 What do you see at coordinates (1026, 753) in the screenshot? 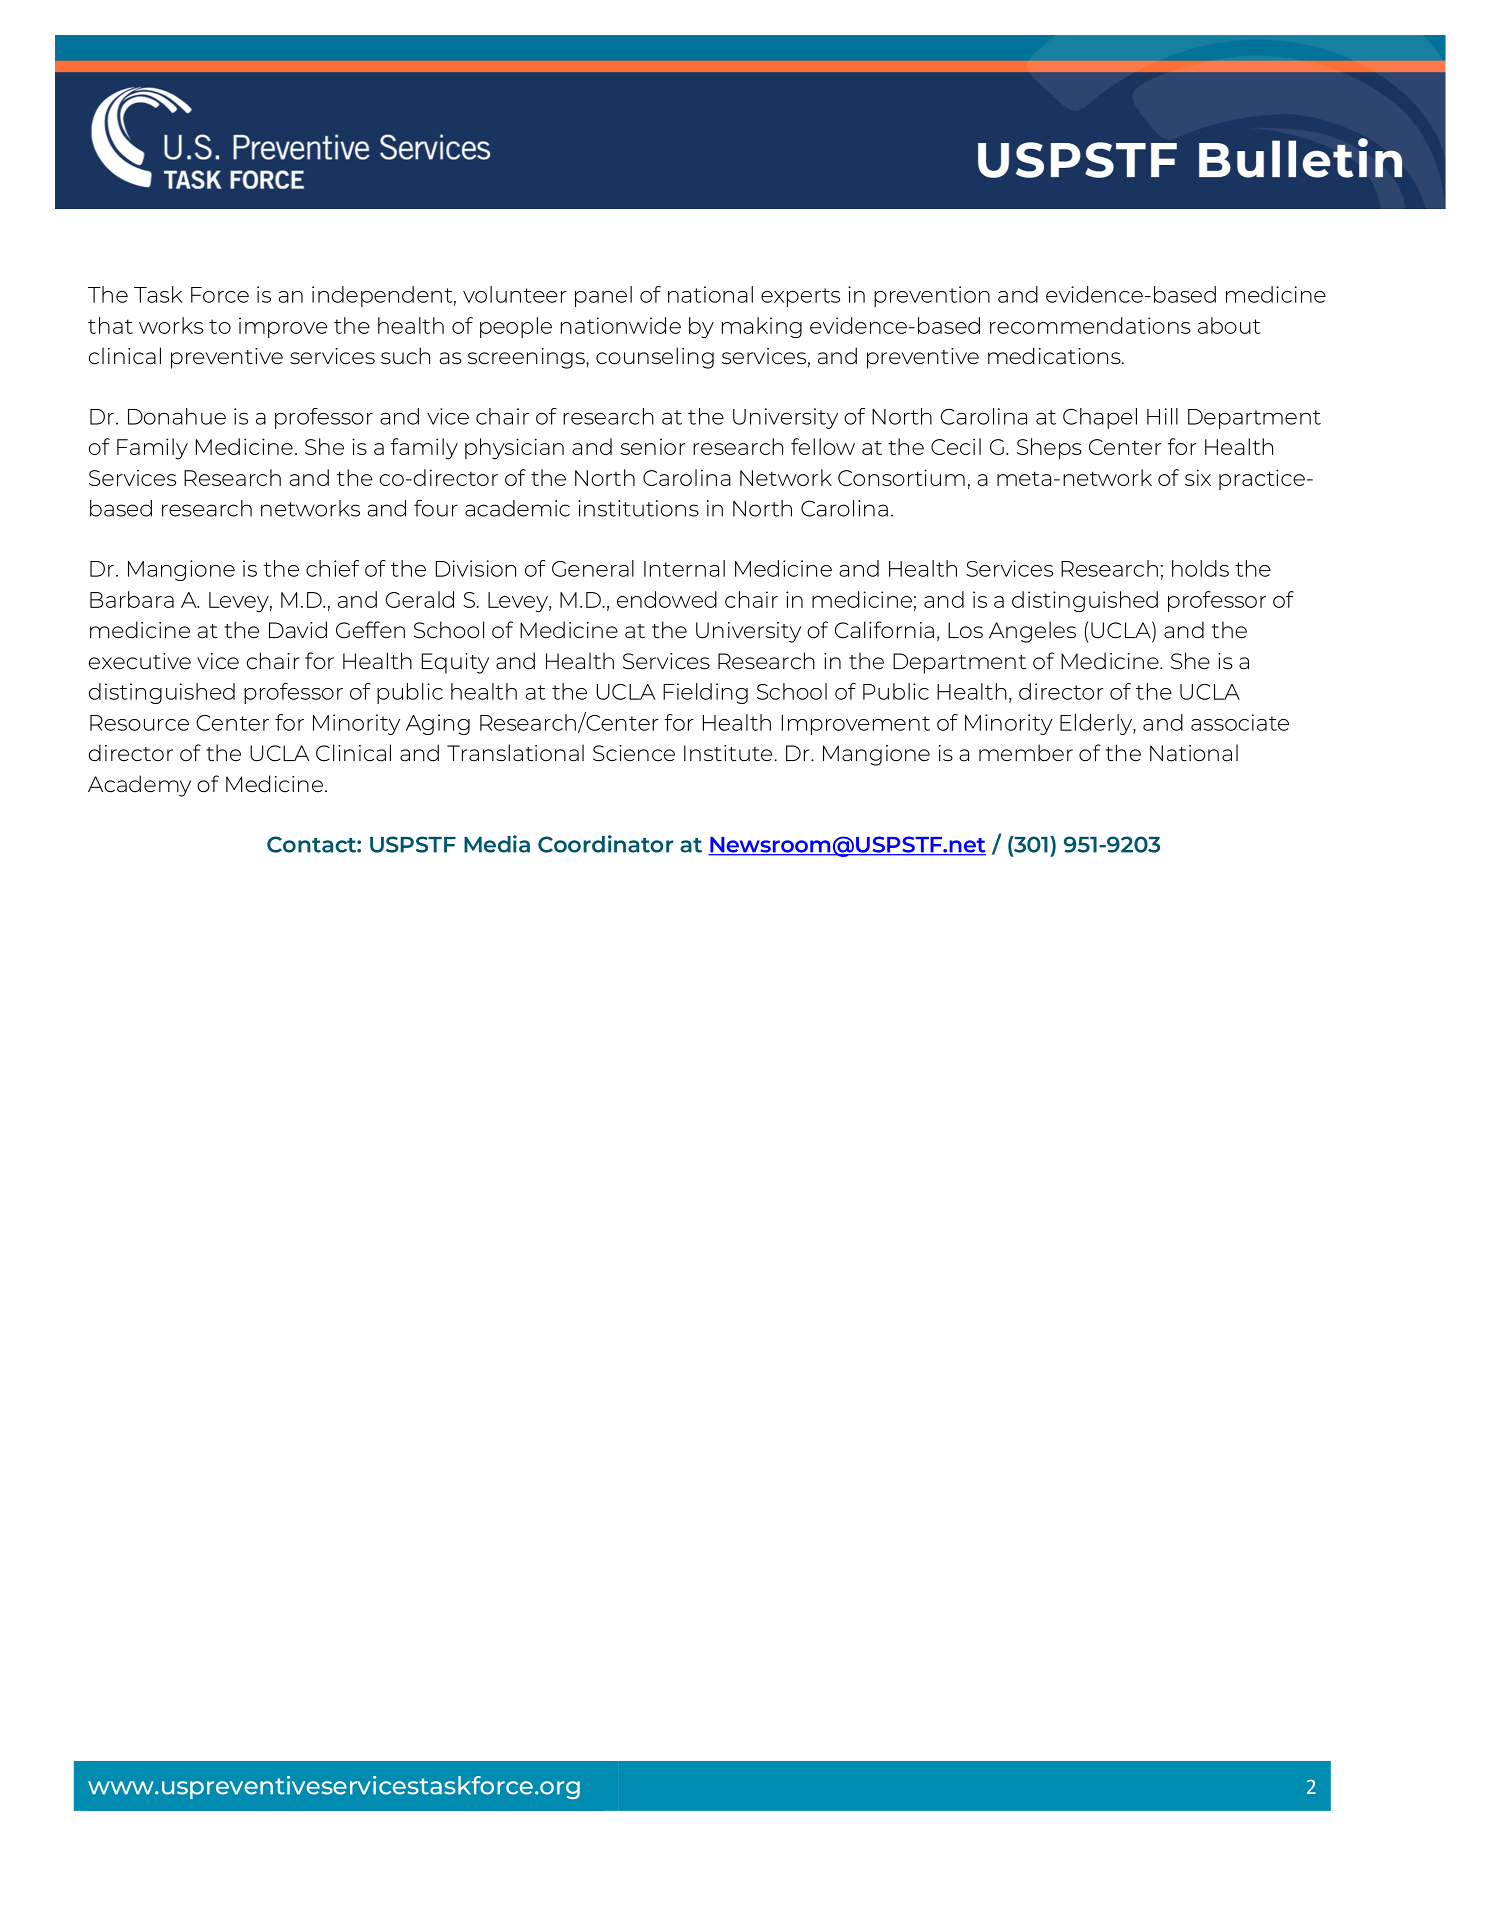
I see `member` at bounding box center [1026, 753].
